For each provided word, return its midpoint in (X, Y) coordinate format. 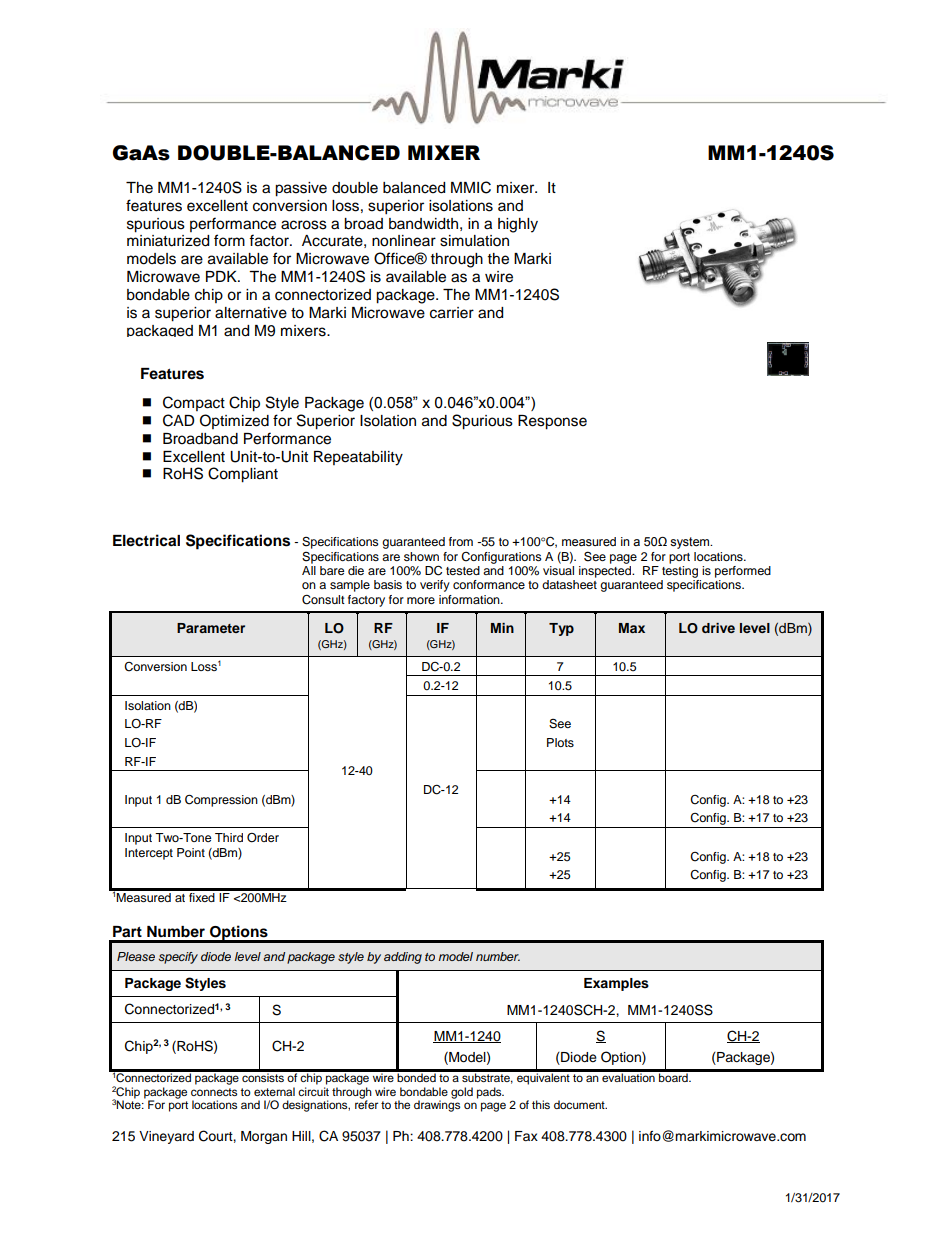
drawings (437, 1105)
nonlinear (404, 241)
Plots (560, 742)
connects (214, 1092)
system (691, 543)
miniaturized (168, 241)
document (580, 1104)
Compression (221, 800)
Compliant (243, 475)
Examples (616, 984)
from (461, 541)
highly (518, 225)
